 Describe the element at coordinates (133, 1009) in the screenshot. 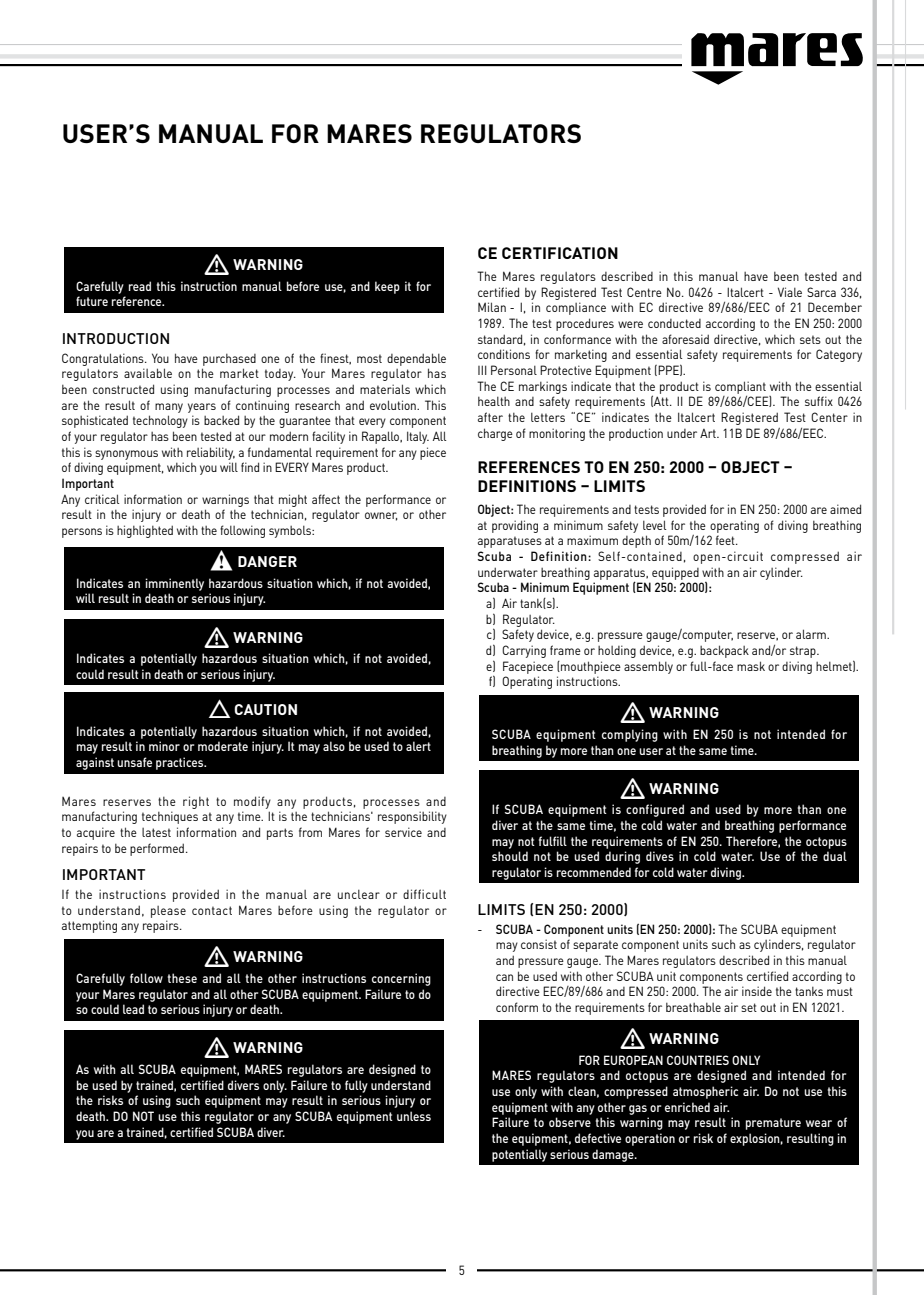

I see `lead` at that location.
